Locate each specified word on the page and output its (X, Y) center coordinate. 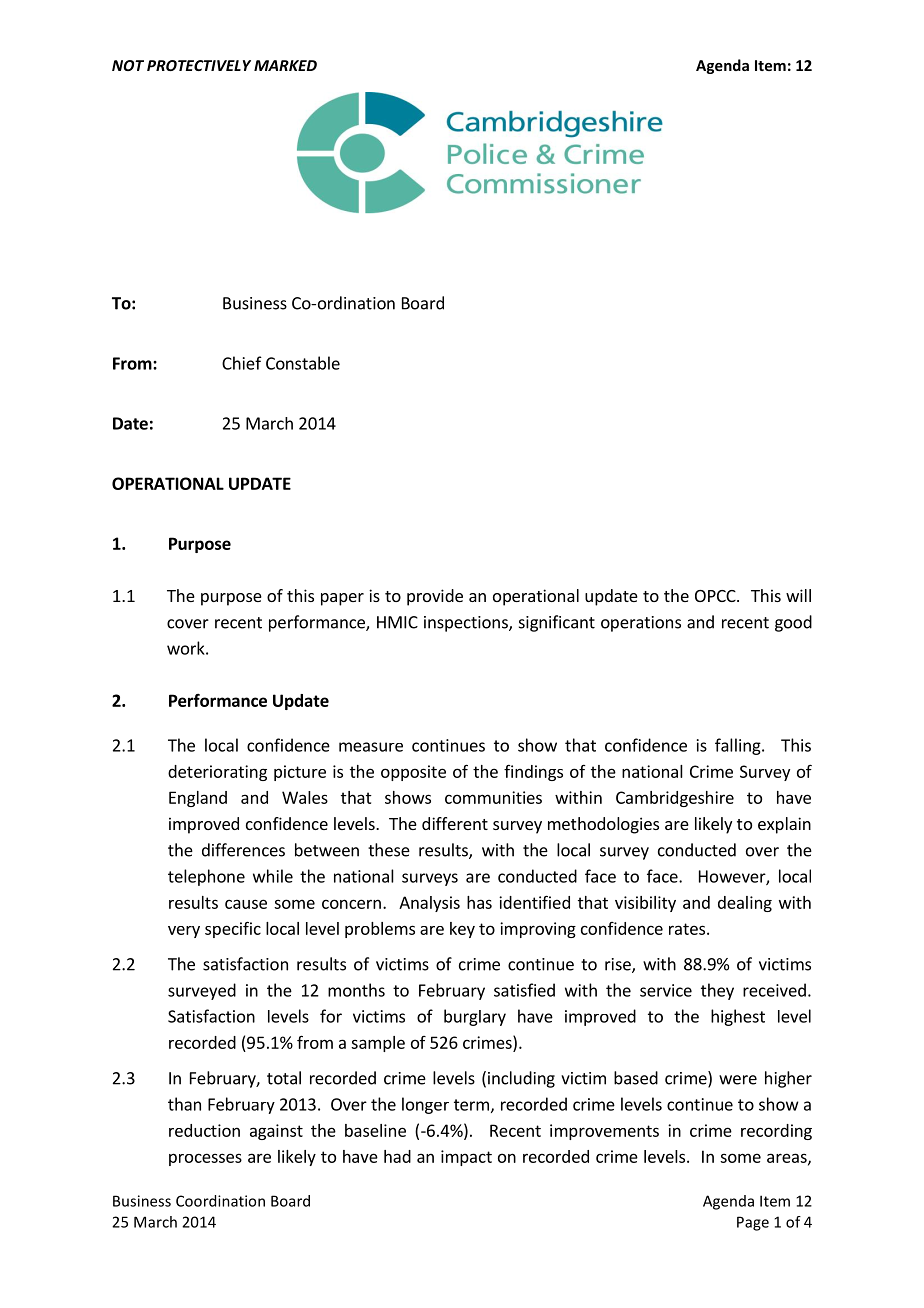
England (198, 799)
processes (205, 1159)
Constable (303, 363)
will (798, 595)
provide (435, 597)
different (455, 823)
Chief (242, 363)
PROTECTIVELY (199, 65)
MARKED (285, 65)
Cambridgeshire (675, 799)
